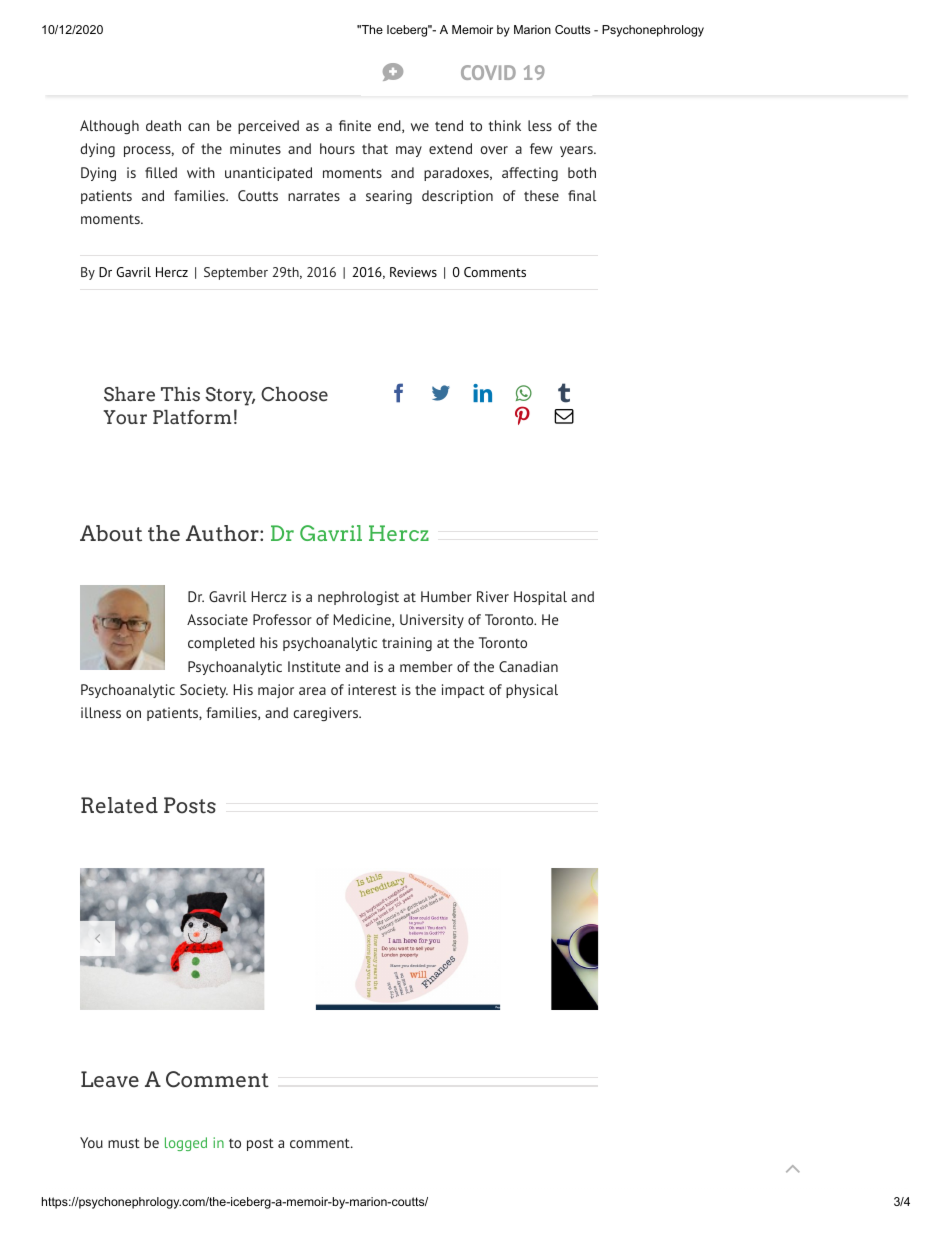 The image size is (952, 1233). I want to click on logged, so click(186, 1144).
